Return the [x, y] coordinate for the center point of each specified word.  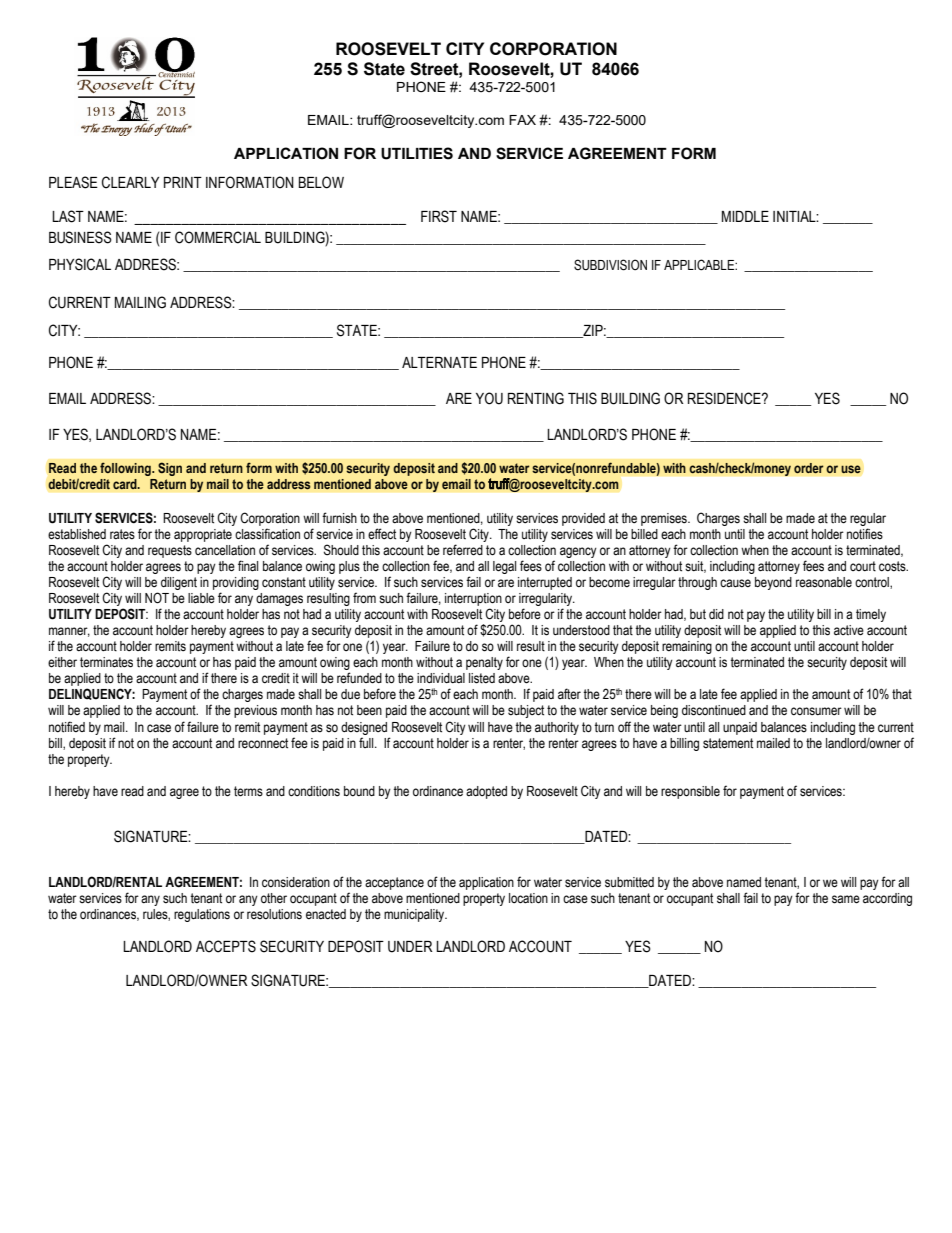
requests [170, 551]
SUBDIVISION [610, 265]
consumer [816, 711]
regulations [202, 915]
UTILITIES [417, 153]
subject [526, 711]
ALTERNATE [439, 362]
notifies [865, 534]
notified [67, 727]
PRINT [183, 182]
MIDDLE [745, 216]
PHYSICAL [80, 264]
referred [463, 550]
